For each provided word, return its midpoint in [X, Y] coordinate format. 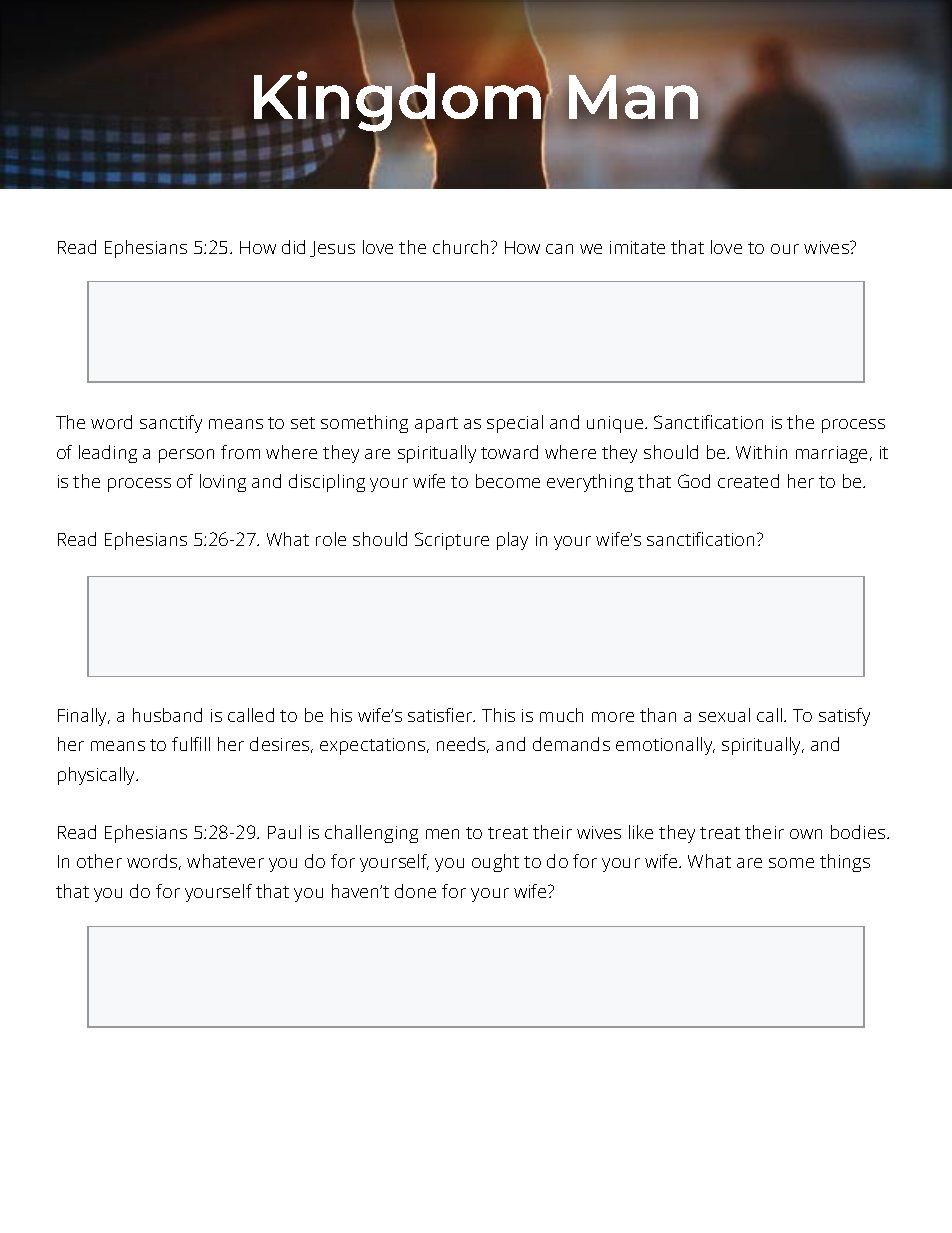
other [99, 861]
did [293, 247]
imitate [637, 247]
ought [495, 863]
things [845, 863]
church [460, 247]
